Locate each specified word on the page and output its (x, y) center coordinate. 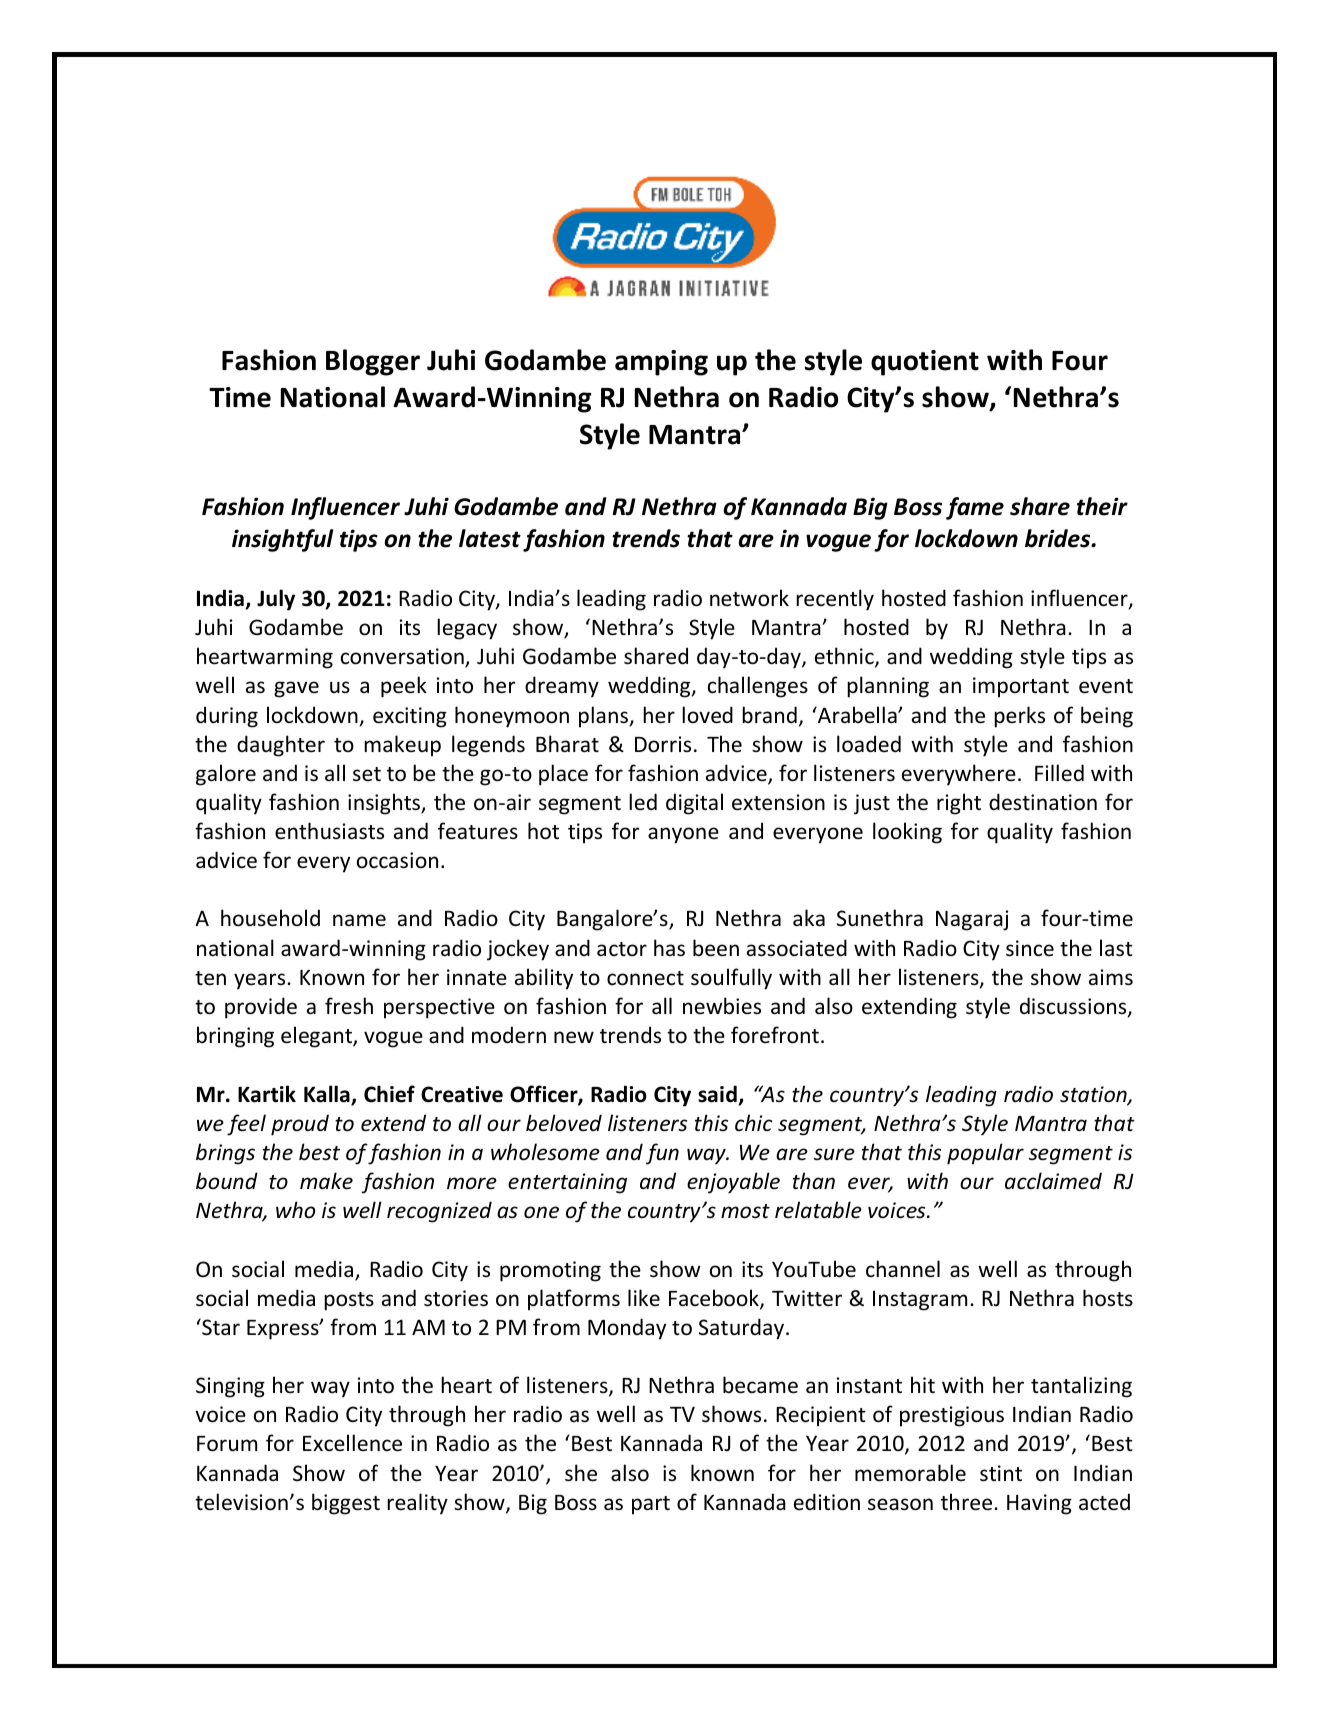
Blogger (373, 362)
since (1030, 948)
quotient (925, 363)
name (359, 920)
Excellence (352, 1443)
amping (661, 363)
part (651, 1505)
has (669, 948)
